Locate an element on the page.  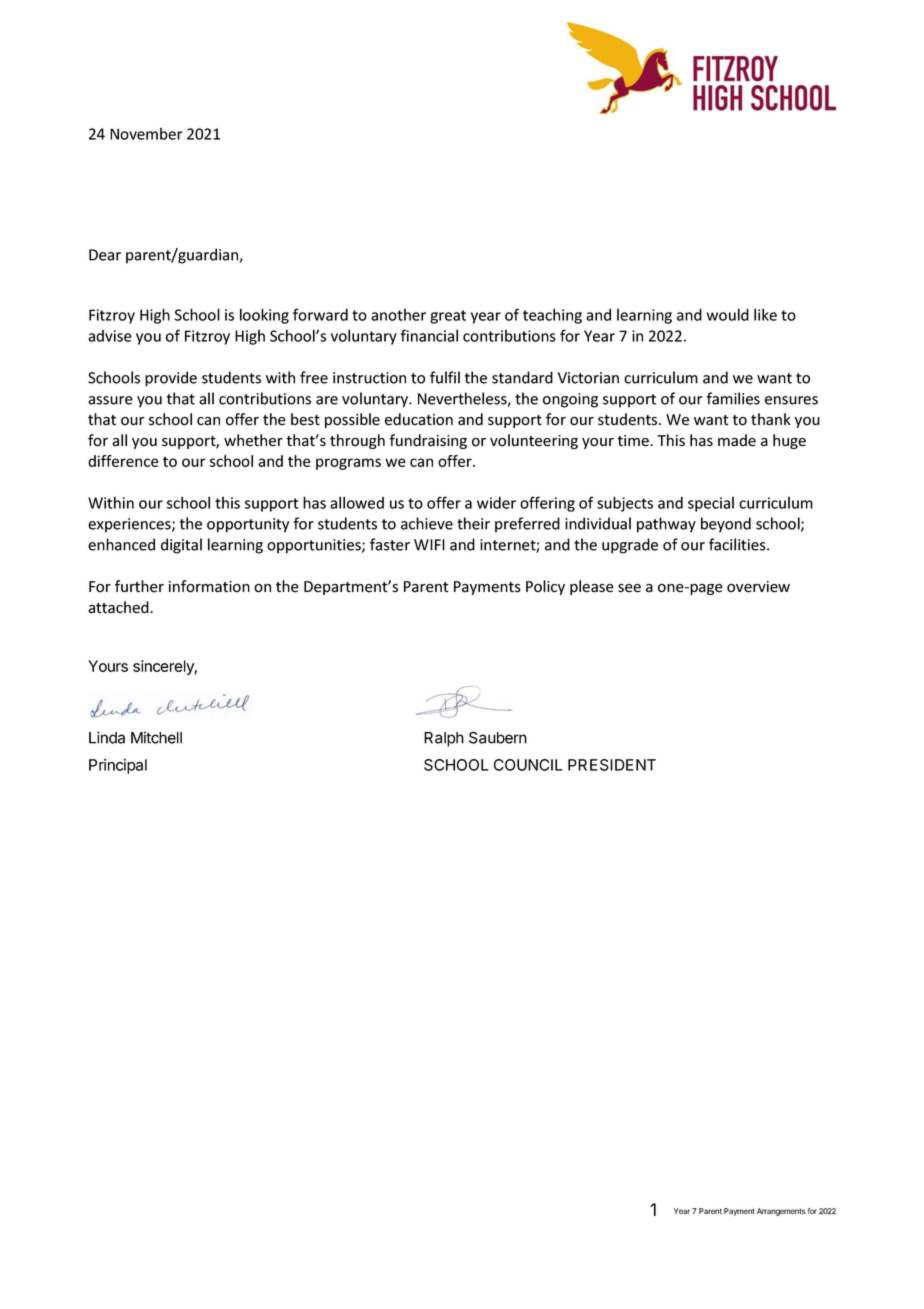
PRESIDENT is located at coordinates (612, 765).
